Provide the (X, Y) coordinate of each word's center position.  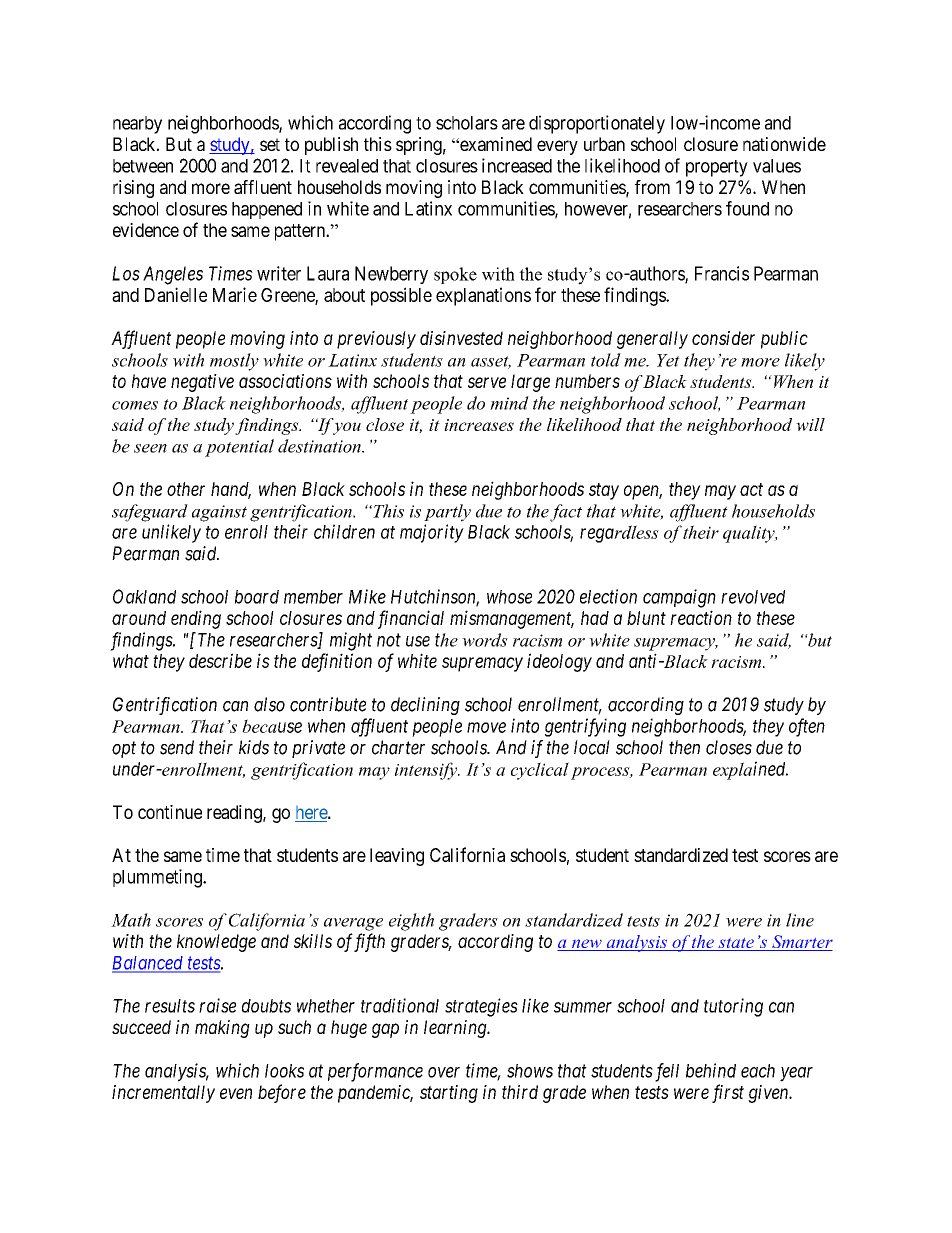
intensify (427, 771)
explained (750, 770)
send (177, 747)
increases (479, 425)
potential (239, 448)
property (717, 168)
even (236, 1093)
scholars (467, 123)
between (143, 166)
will (810, 424)
